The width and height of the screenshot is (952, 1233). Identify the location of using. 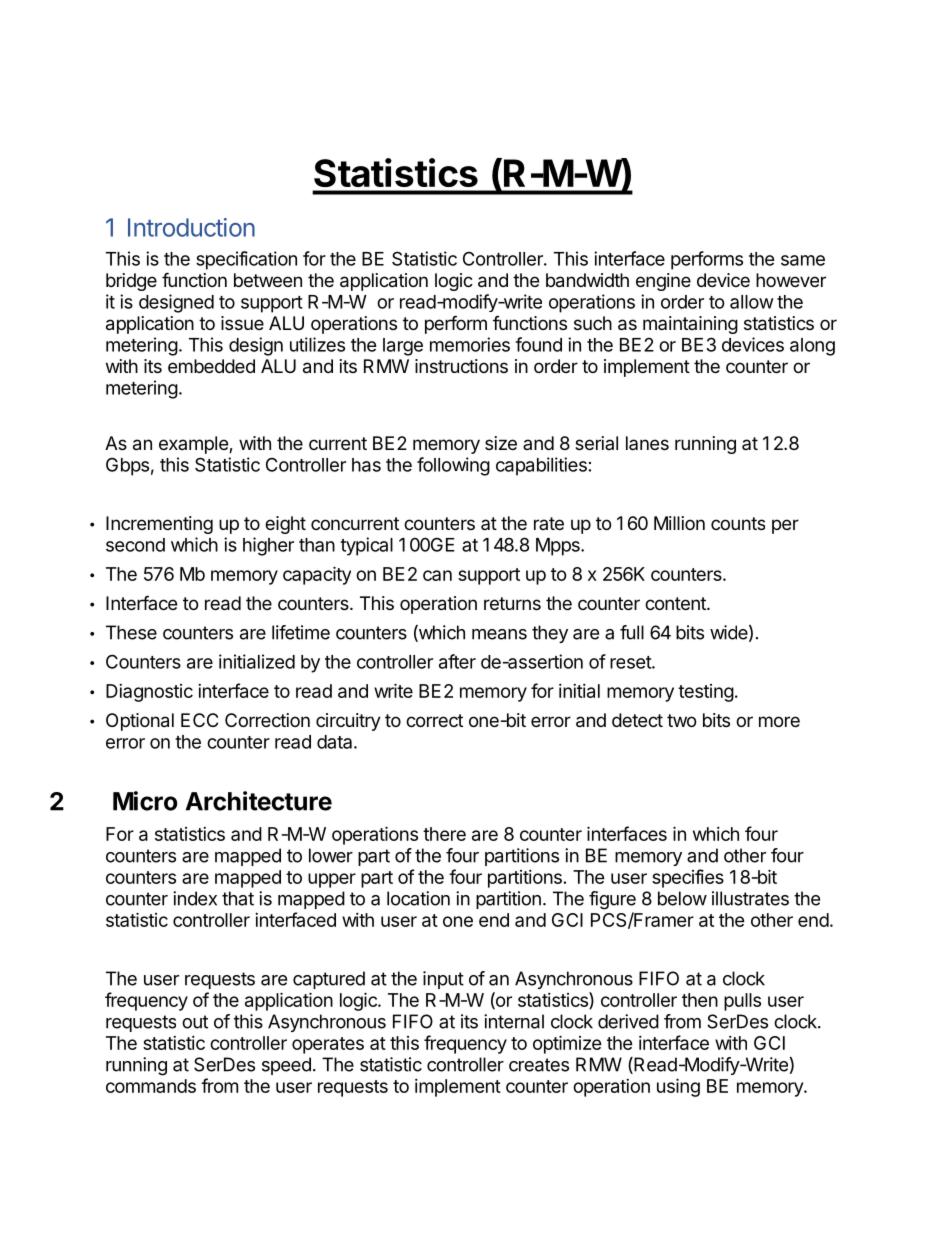
(678, 1087).
